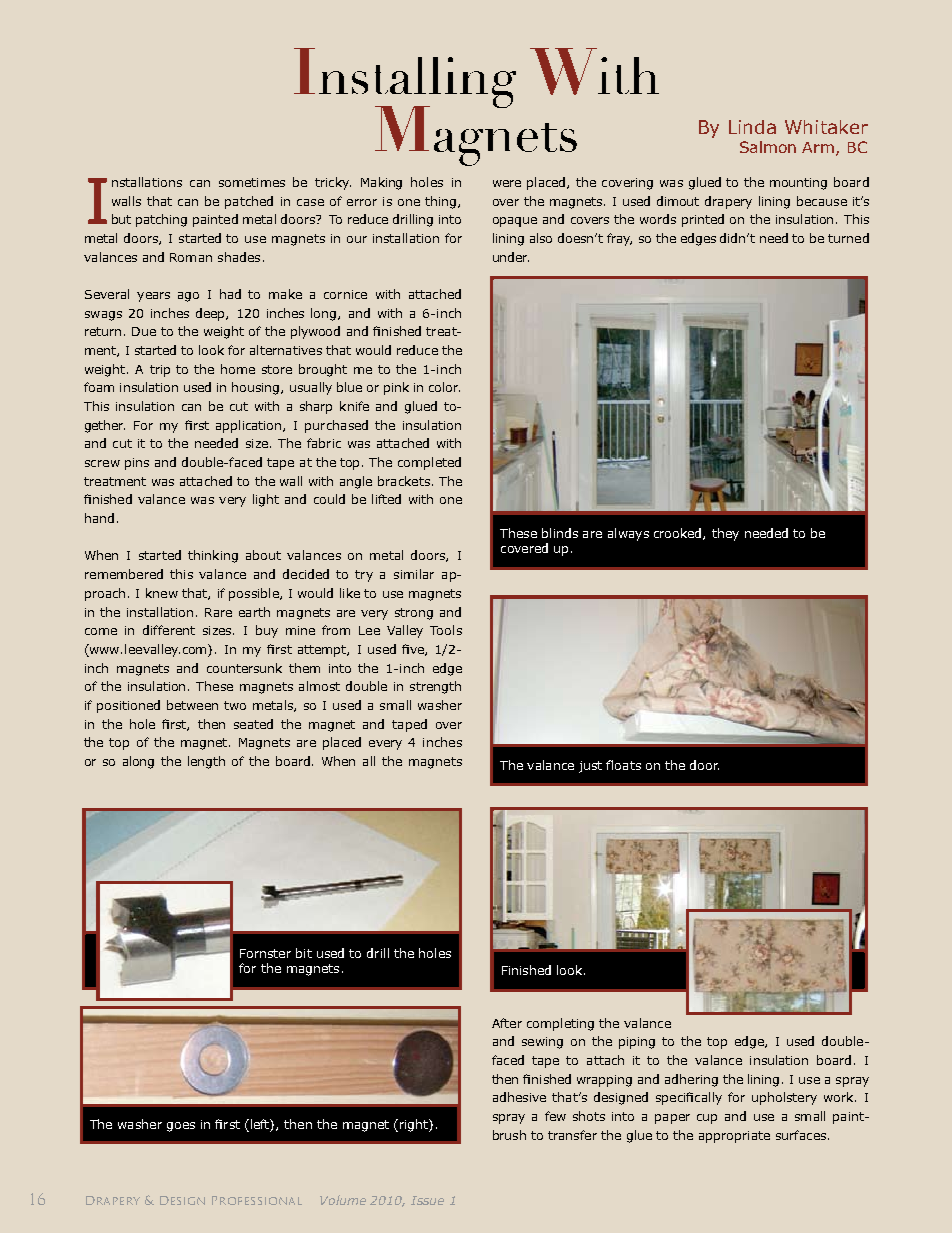 Image resolution: width=952 pixels, height=1233 pixels. Describe the element at coordinates (507, 183) in the page. I see `were` at that location.
